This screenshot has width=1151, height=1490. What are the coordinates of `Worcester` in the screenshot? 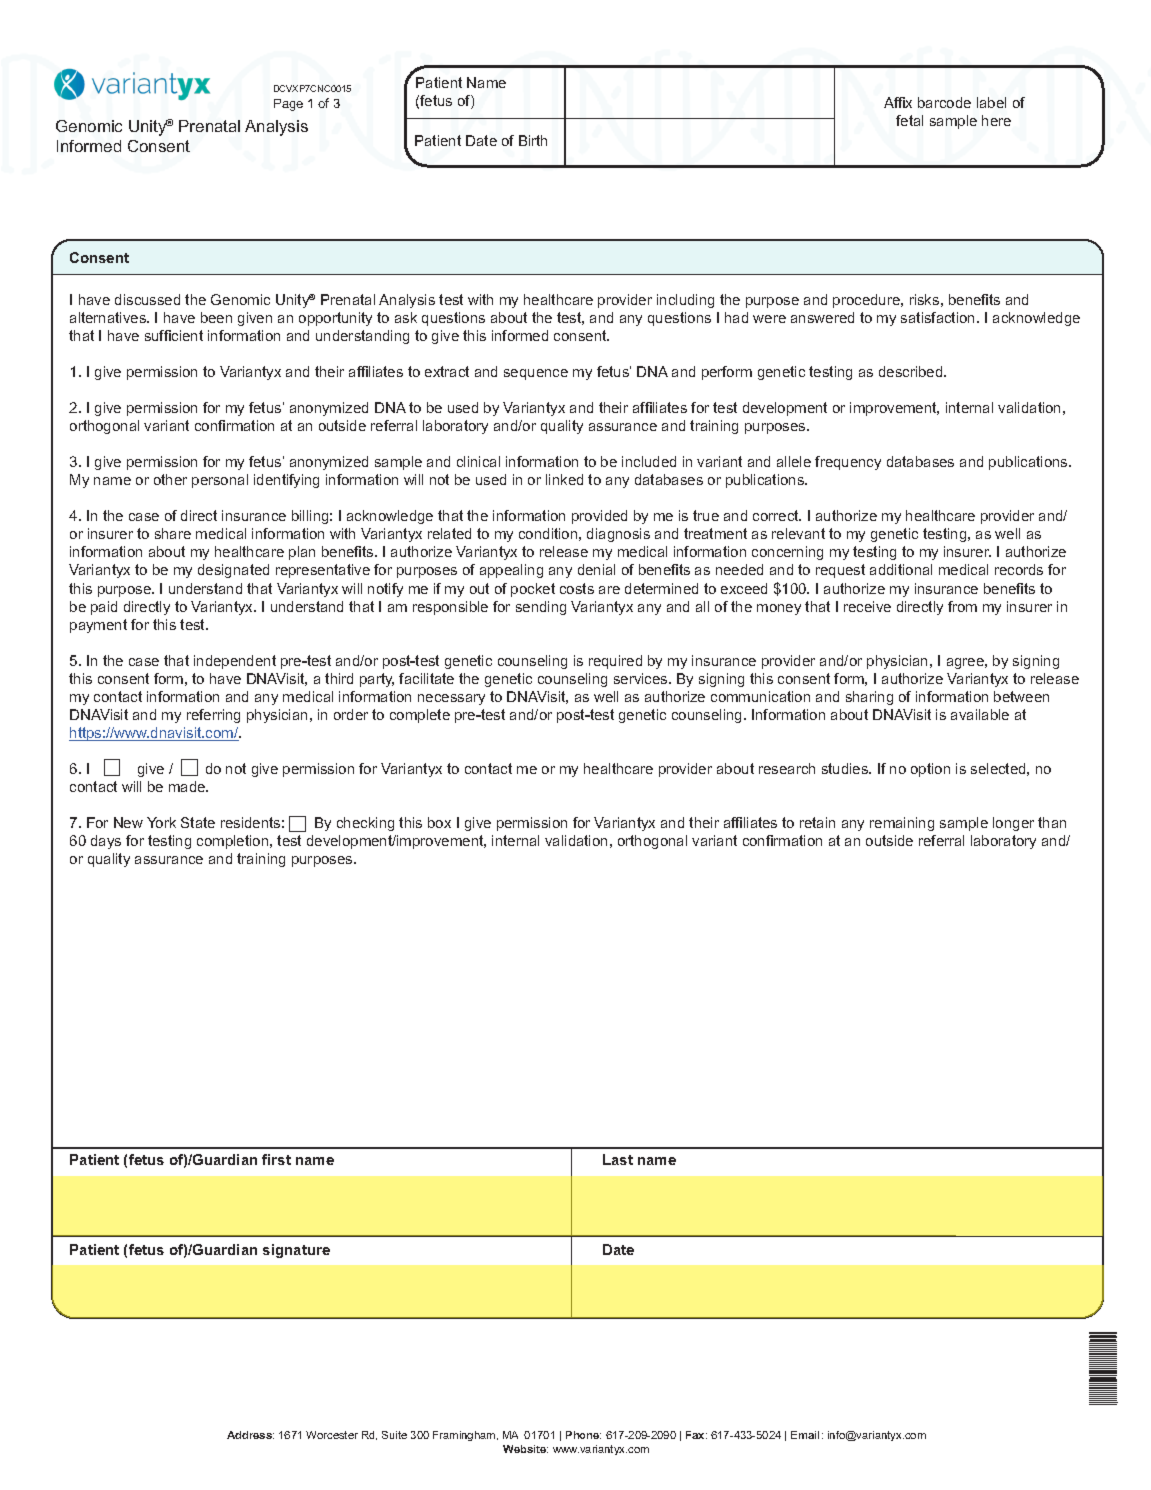 It's located at (332, 1435).
